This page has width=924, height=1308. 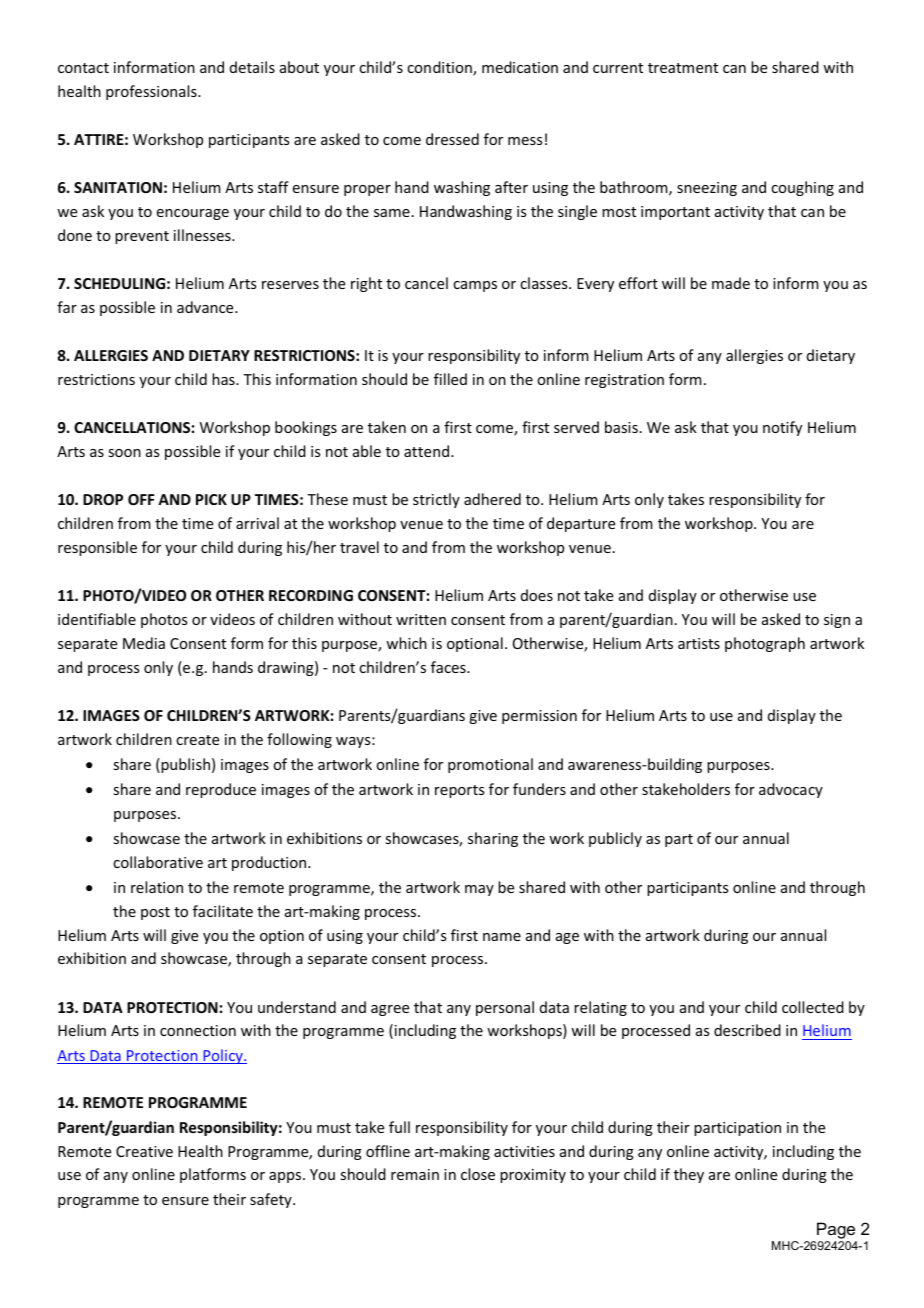 What do you see at coordinates (440, 68) in the page?
I see `condition` at bounding box center [440, 68].
